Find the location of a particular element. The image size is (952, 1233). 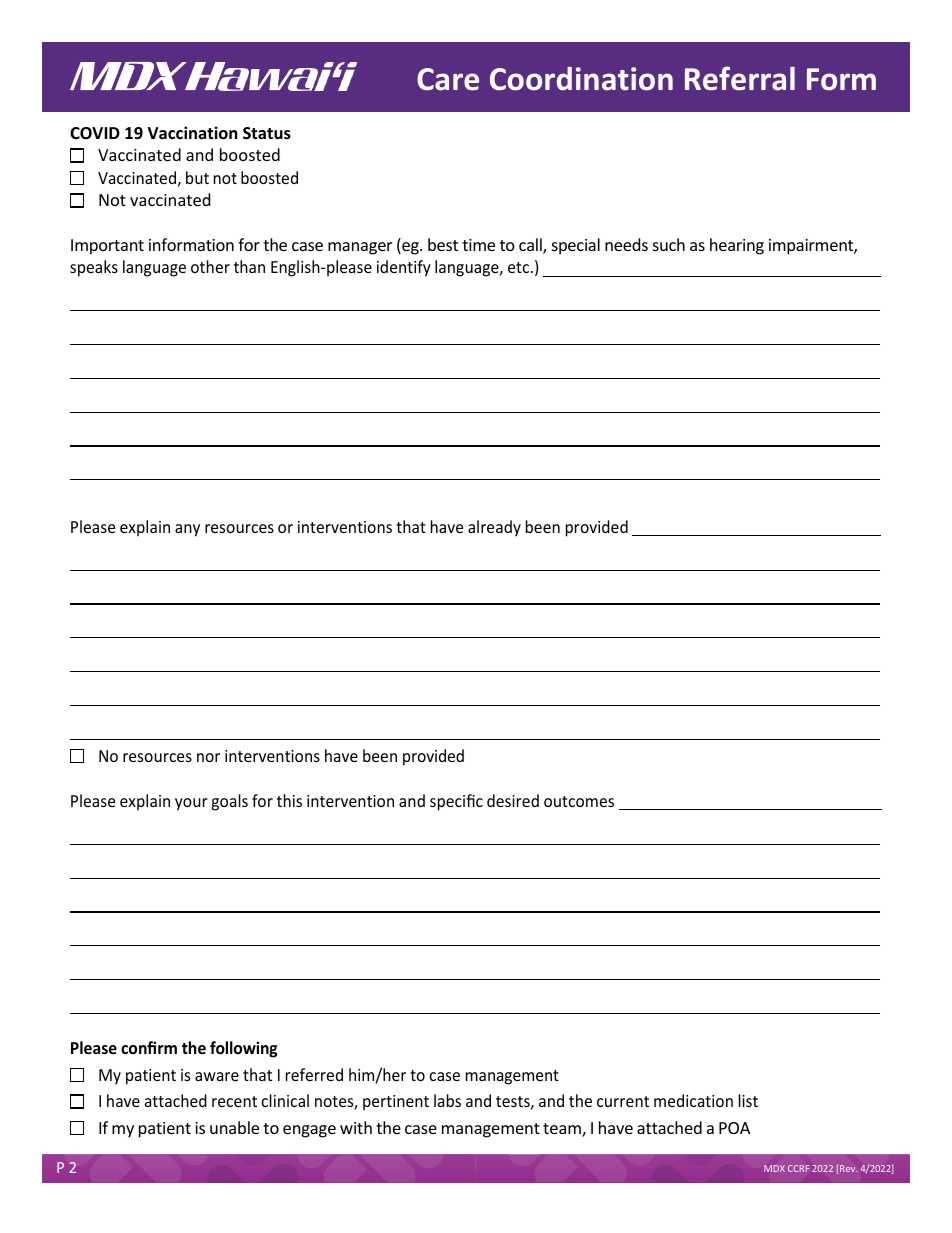

your is located at coordinates (191, 804).
